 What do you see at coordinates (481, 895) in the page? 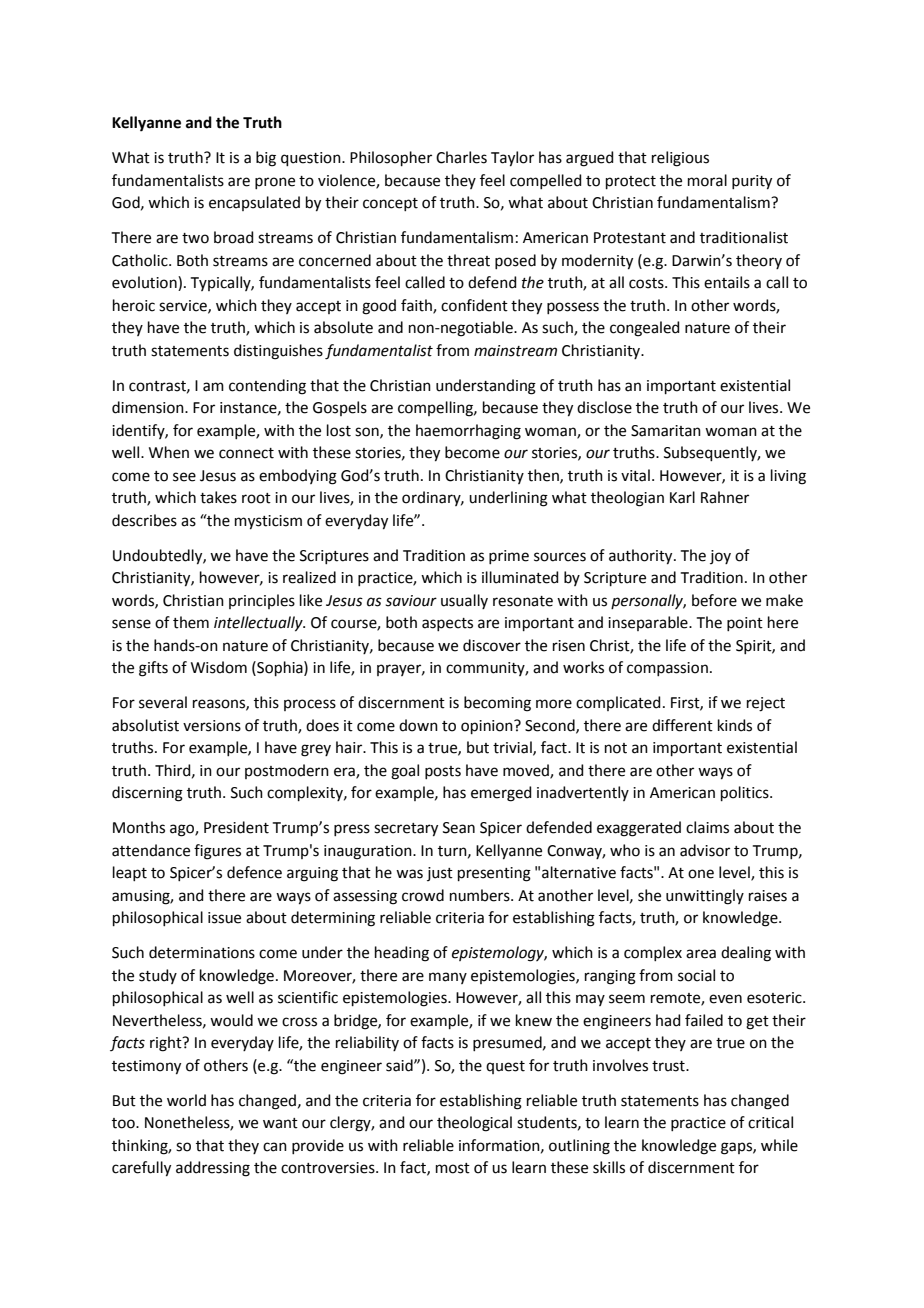
I see `numbers` at bounding box center [481, 895].
